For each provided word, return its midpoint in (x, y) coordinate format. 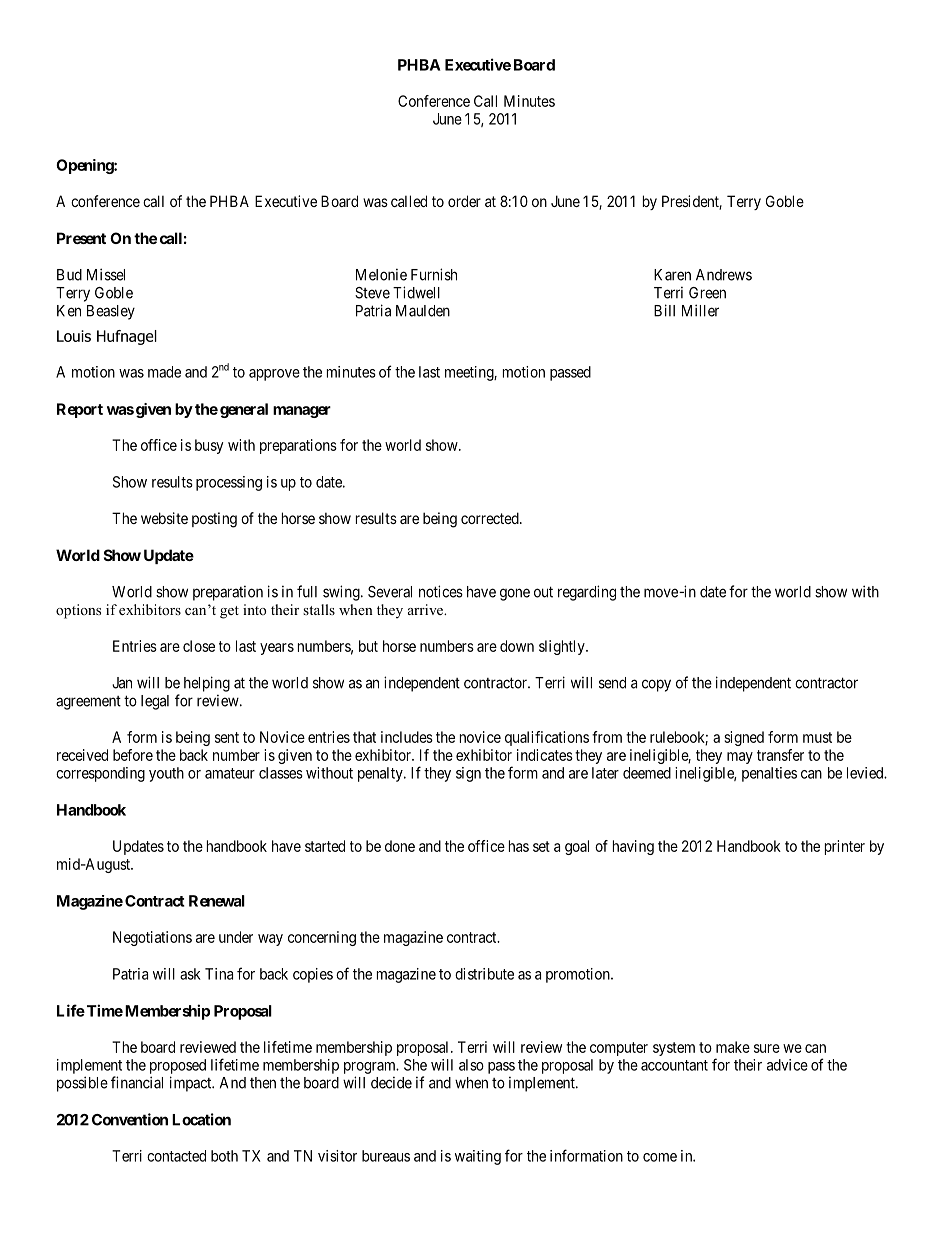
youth (166, 774)
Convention (130, 1119)
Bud (69, 275)
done (400, 846)
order (464, 201)
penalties (769, 774)
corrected (491, 518)
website (164, 518)
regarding (587, 593)
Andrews (724, 275)
